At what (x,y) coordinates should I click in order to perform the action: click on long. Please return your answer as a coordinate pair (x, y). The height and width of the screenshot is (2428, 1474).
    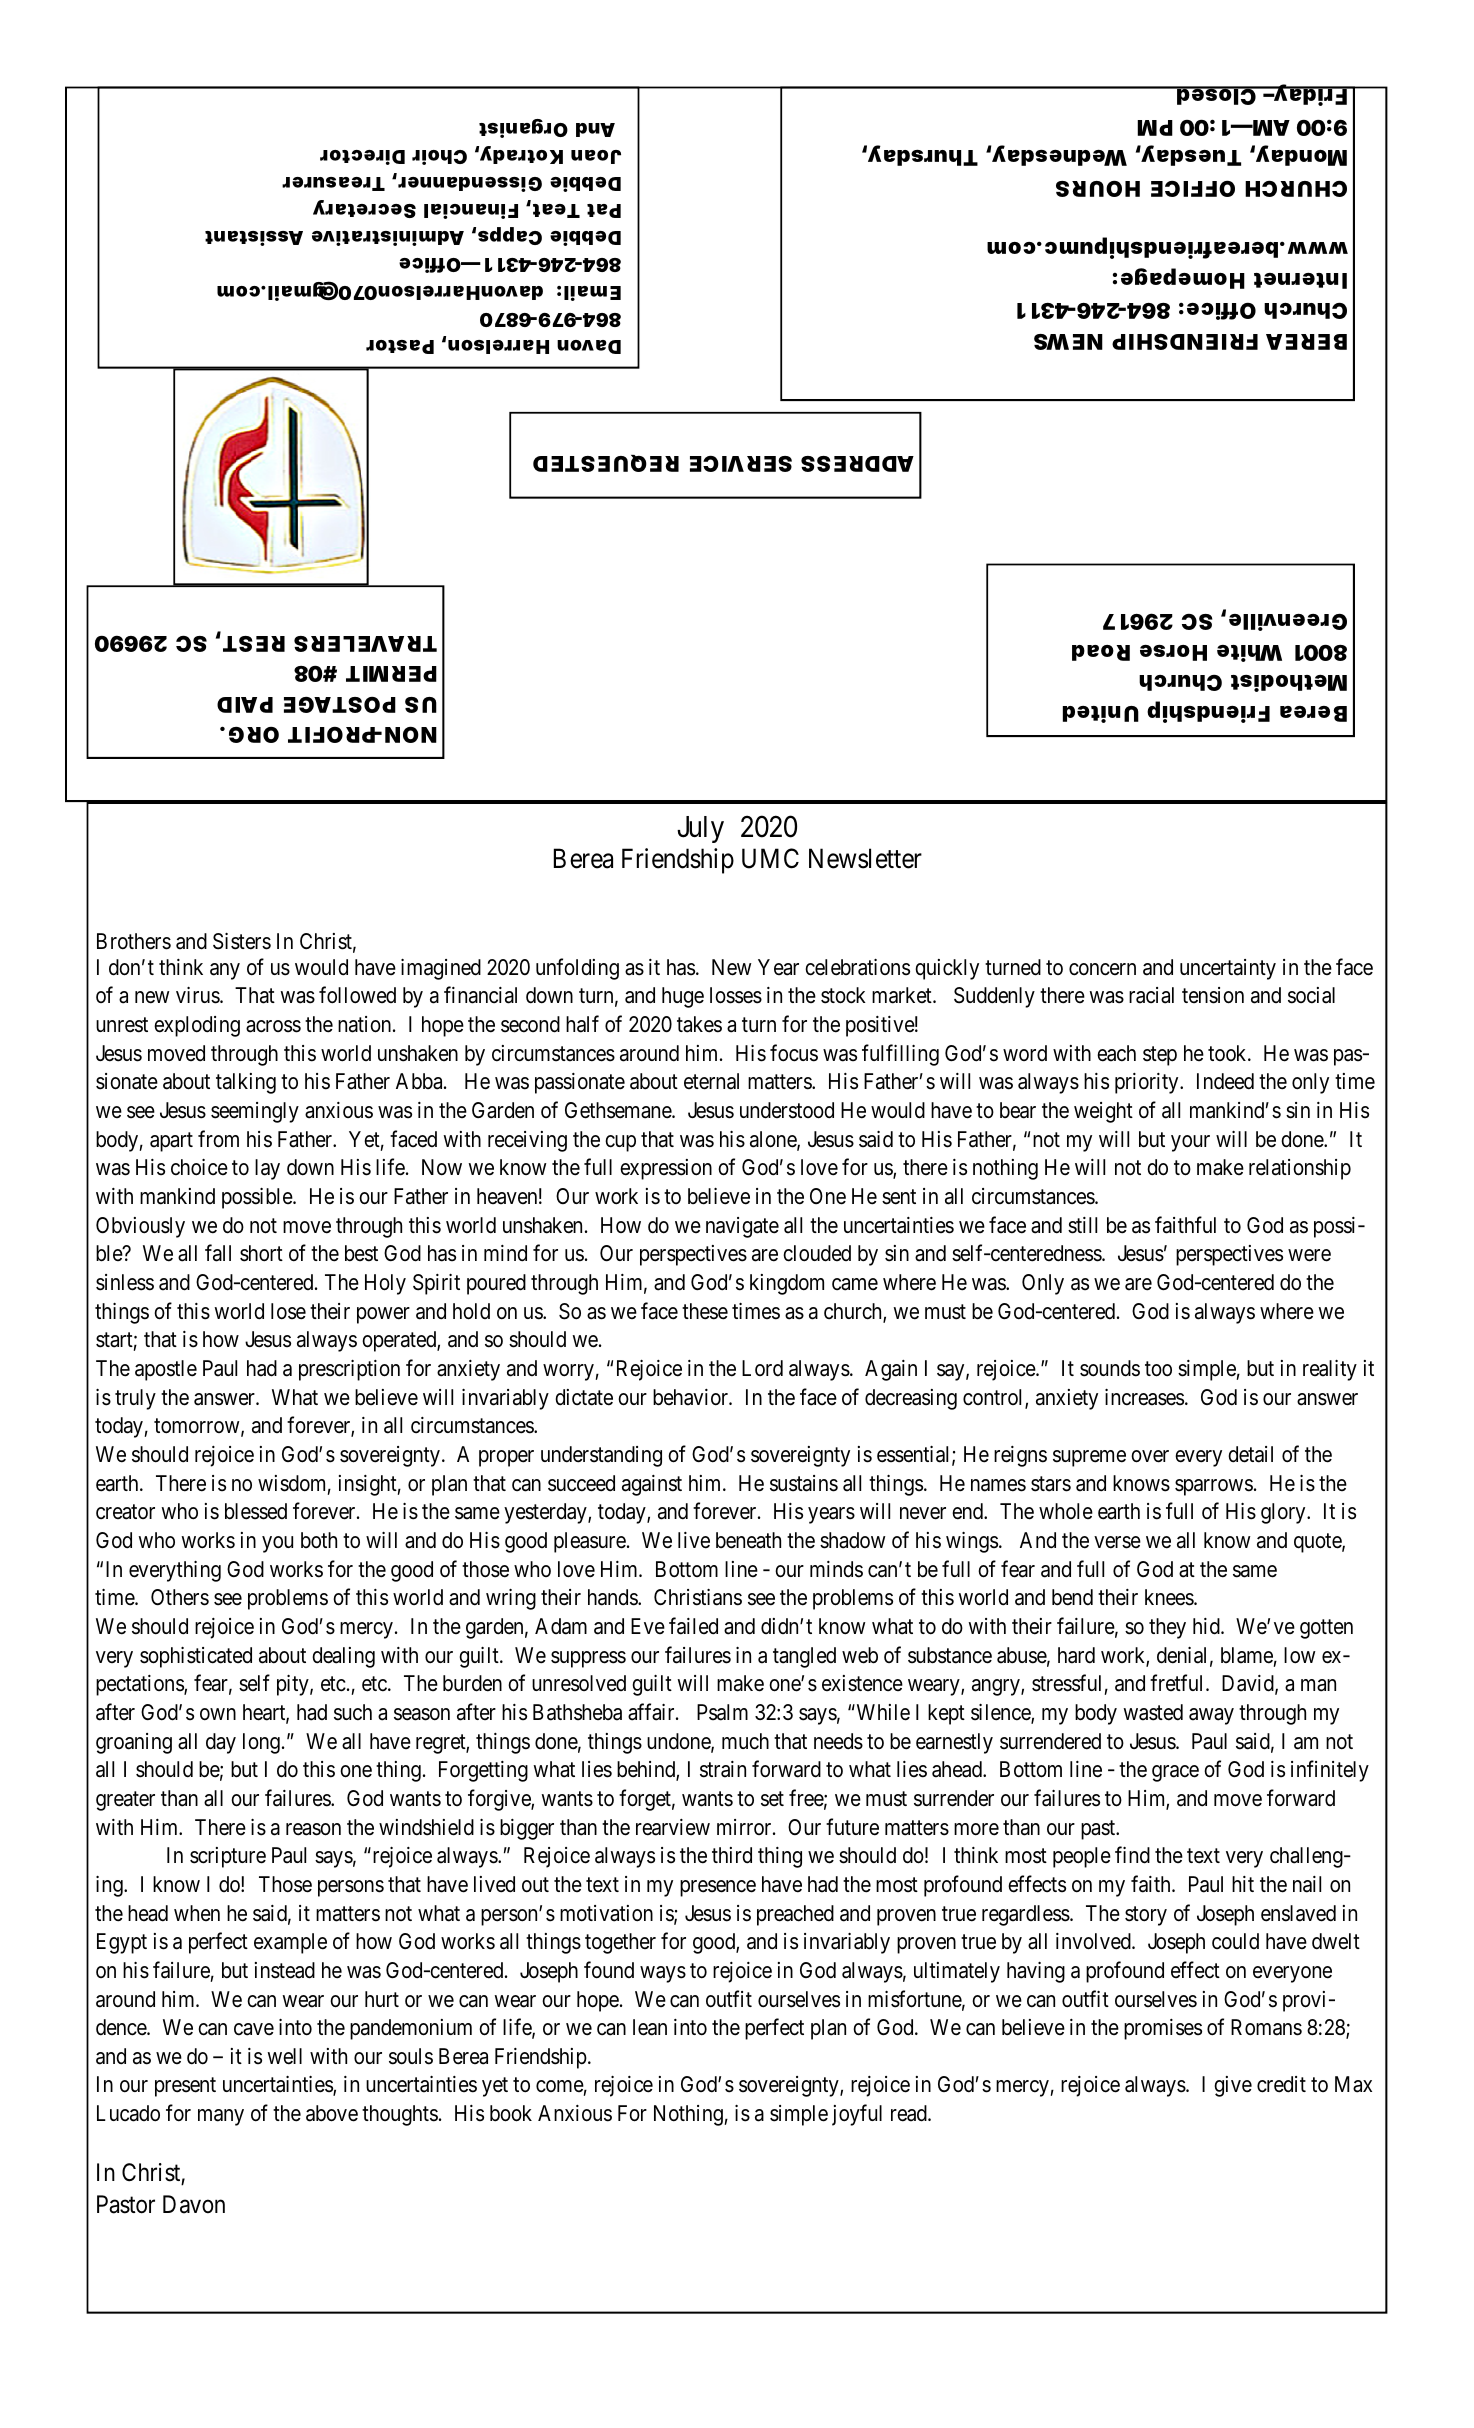
    Looking at the image, I should click on (261, 1743).
